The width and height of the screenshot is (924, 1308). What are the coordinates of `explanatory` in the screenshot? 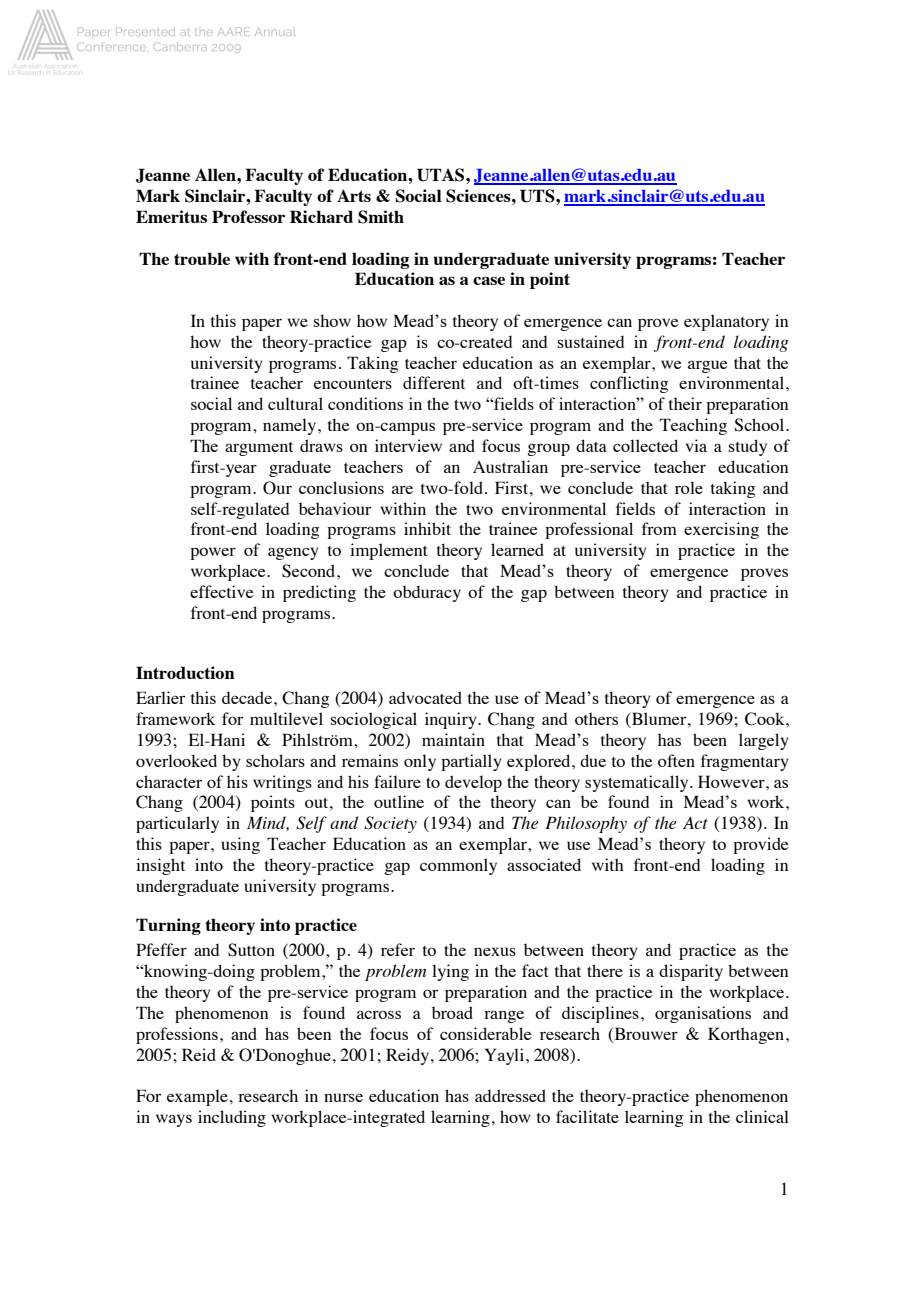 It's located at (726, 322).
